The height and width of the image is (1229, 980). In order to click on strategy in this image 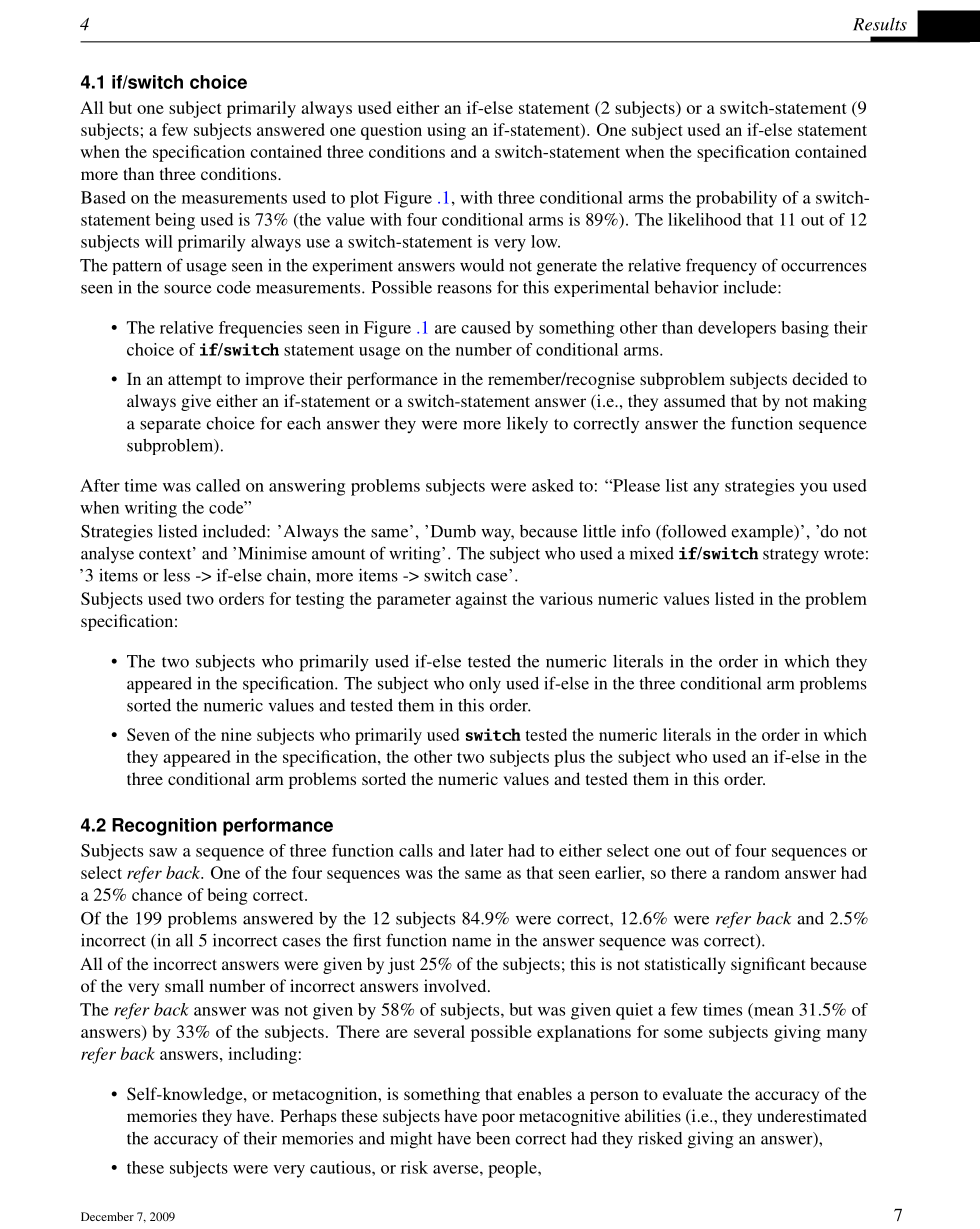, I will do `click(791, 556)`.
